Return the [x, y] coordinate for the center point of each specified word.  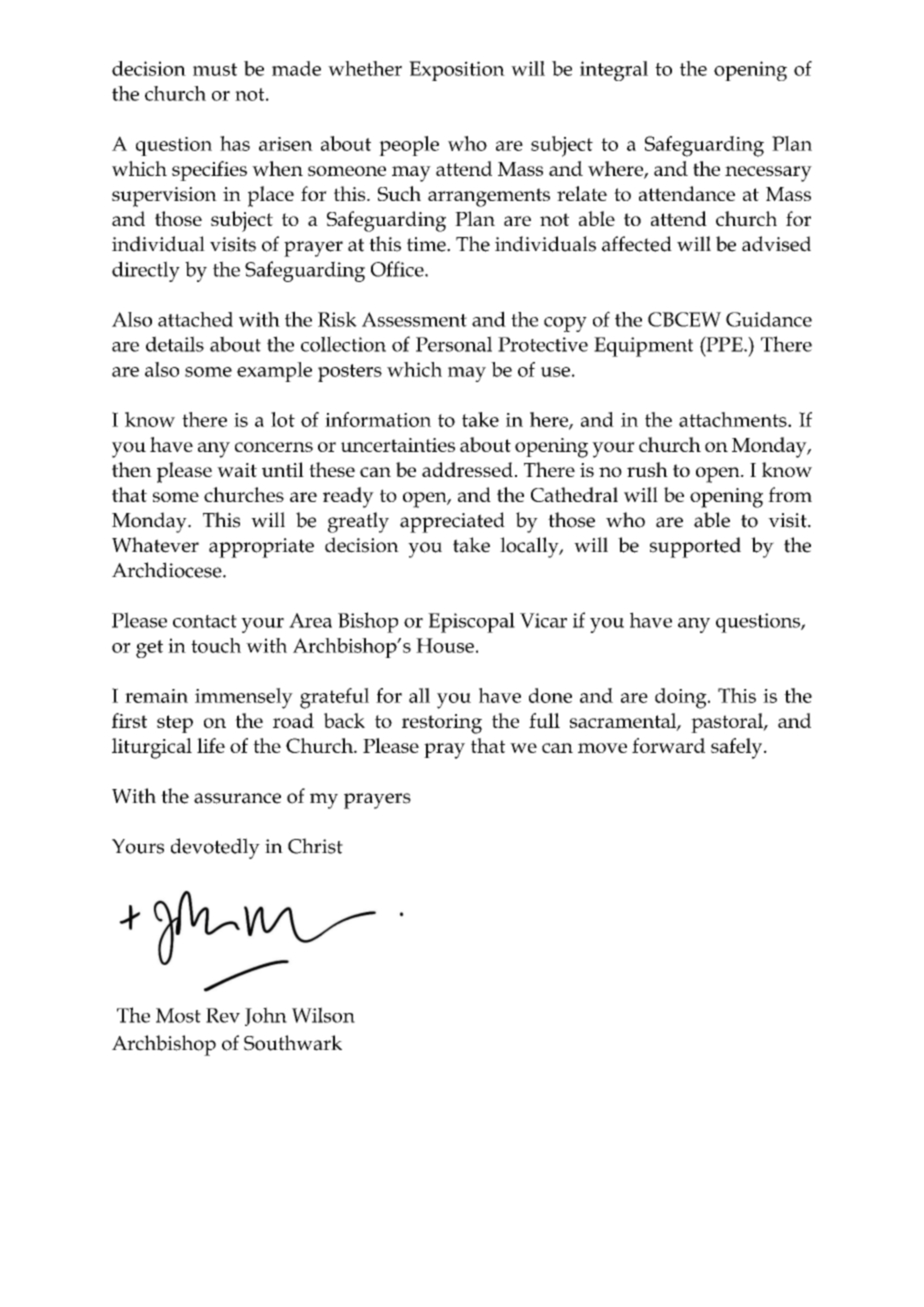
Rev [223, 1015]
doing [682, 698]
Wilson [323, 1015]
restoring [442, 724]
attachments [734, 419]
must [215, 69]
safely [738, 748]
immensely [244, 698]
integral [614, 71]
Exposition [457, 71]
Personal [454, 344]
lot [283, 419]
